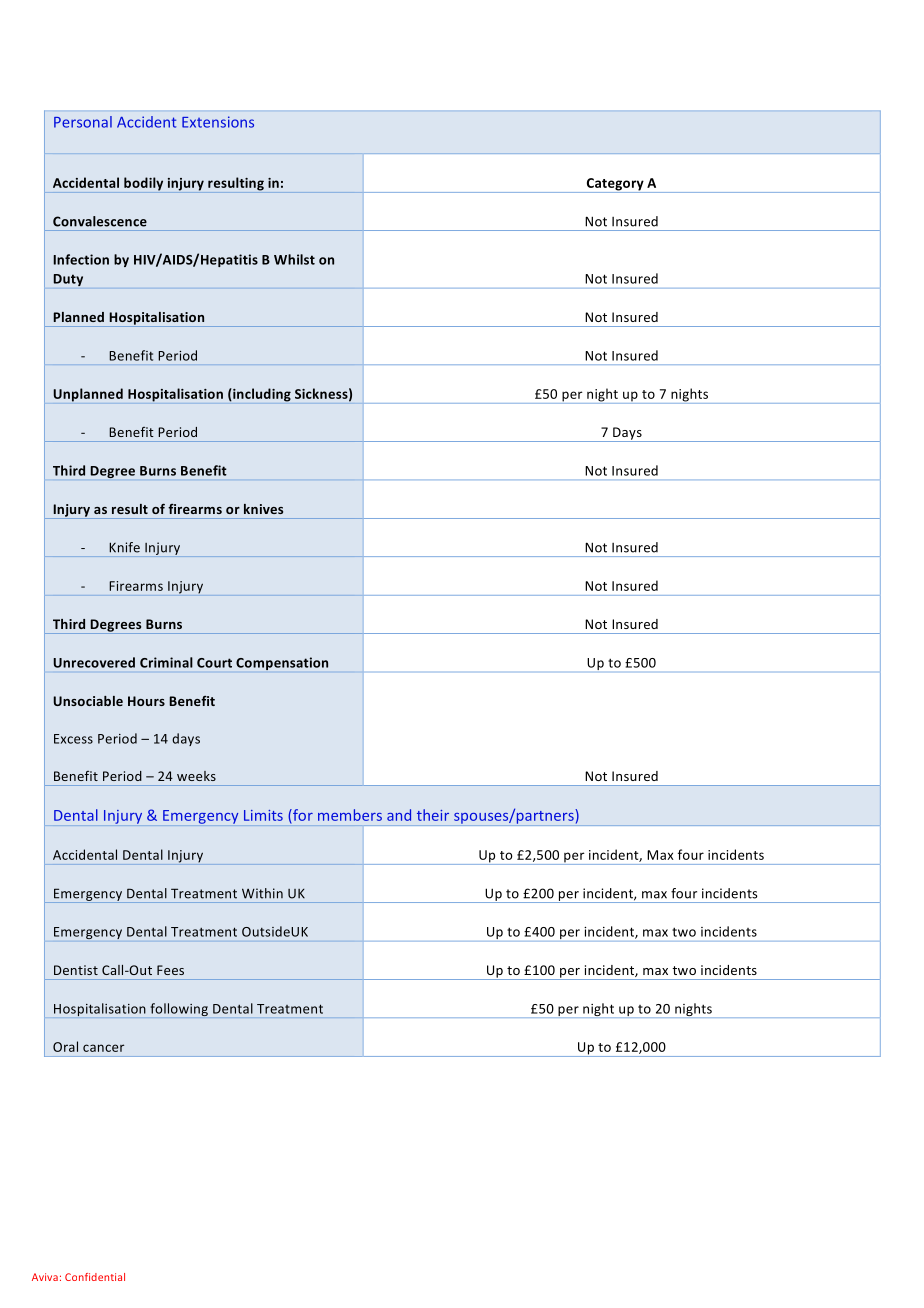 The height and width of the page is (1308, 924). I want to click on Category, so click(615, 185).
